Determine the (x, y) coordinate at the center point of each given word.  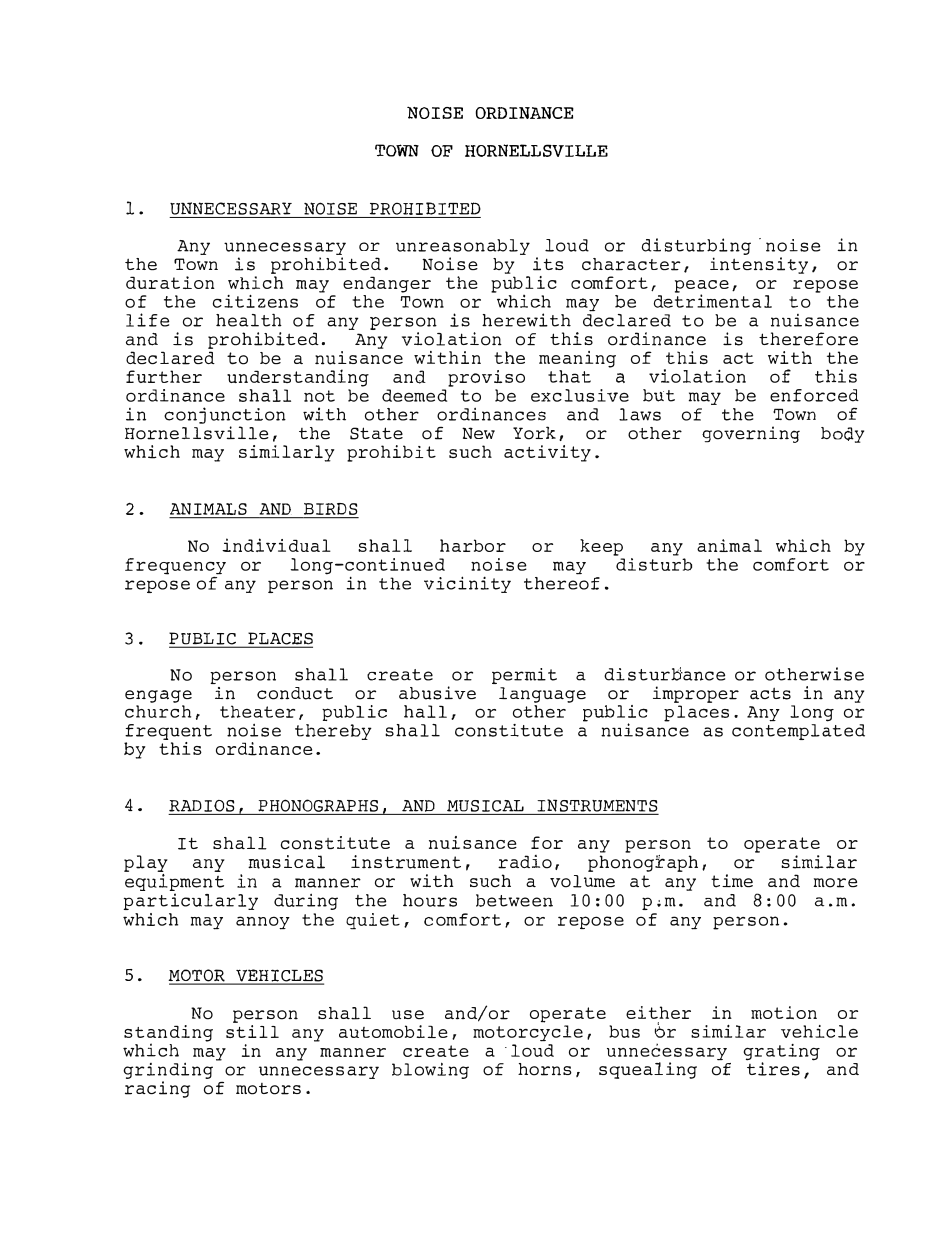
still (252, 1030)
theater (257, 711)
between (514, 900)
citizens (255, 301)
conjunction (225, 415)
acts (770, 693)
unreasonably (463, 247)
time (732, 881)
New (478, 433)
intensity (759, 264)
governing (751, 434)
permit (524, 676)
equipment (174, 882)
